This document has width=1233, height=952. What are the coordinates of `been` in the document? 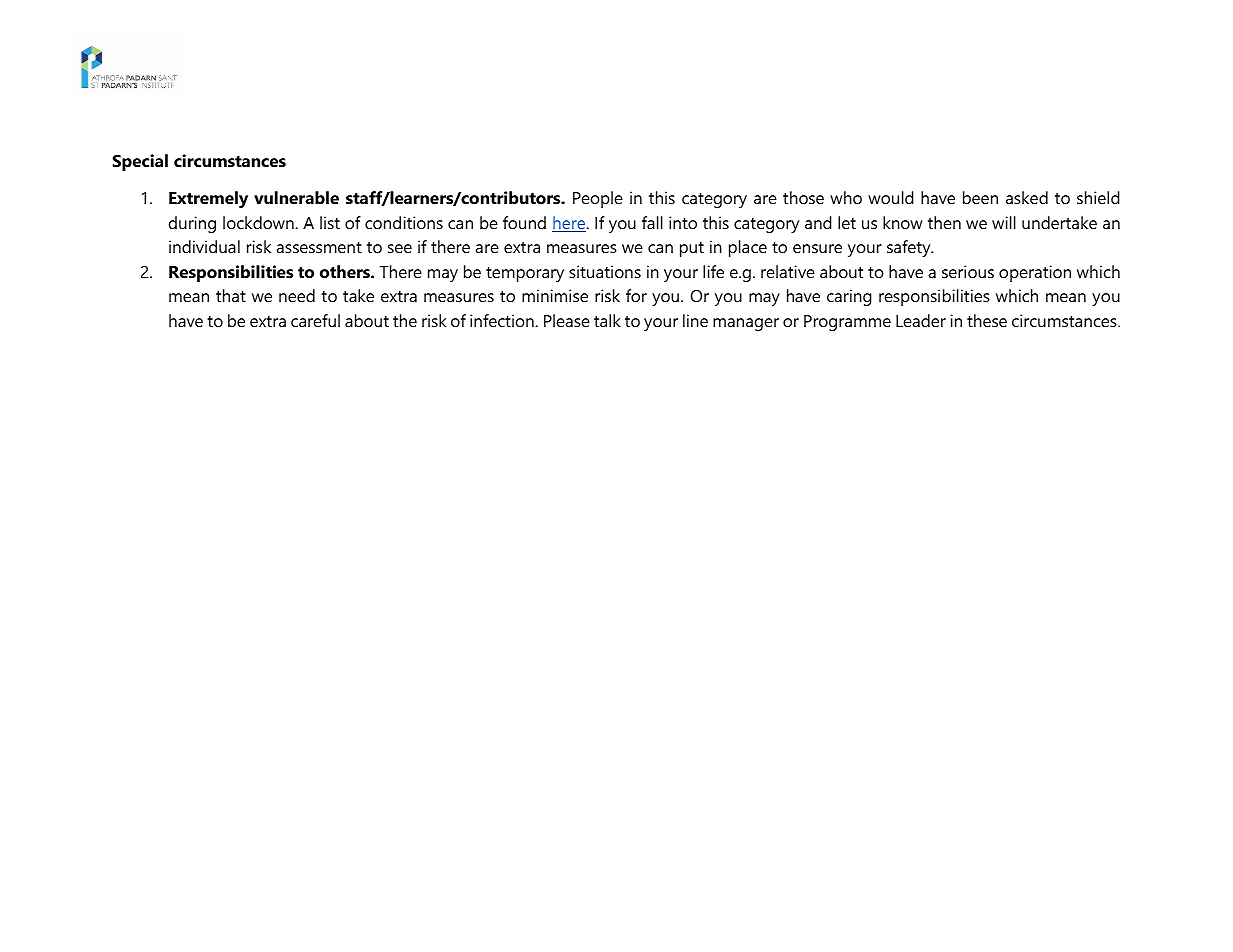 It's located at (980, 197).
